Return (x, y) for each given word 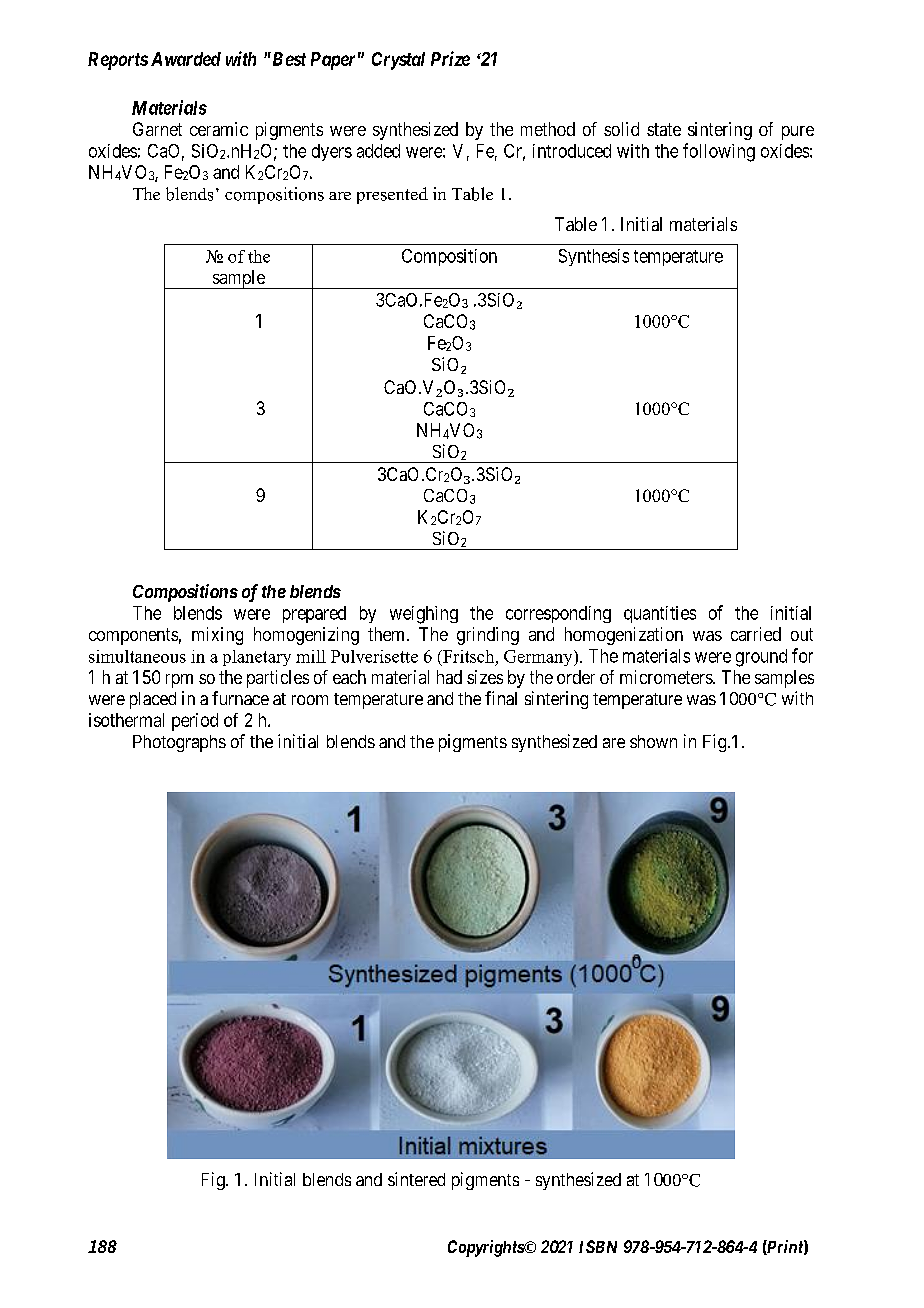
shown (653, 741)
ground (761, 658)
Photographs (179, 743)
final (501, 698)
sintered (416, 1179)
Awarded (186, 59)
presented (392, 195)
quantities (660, 614)
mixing (217, 636)
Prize (450, 58)
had (449, 677)
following (719, 152)
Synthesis (594, 257)
